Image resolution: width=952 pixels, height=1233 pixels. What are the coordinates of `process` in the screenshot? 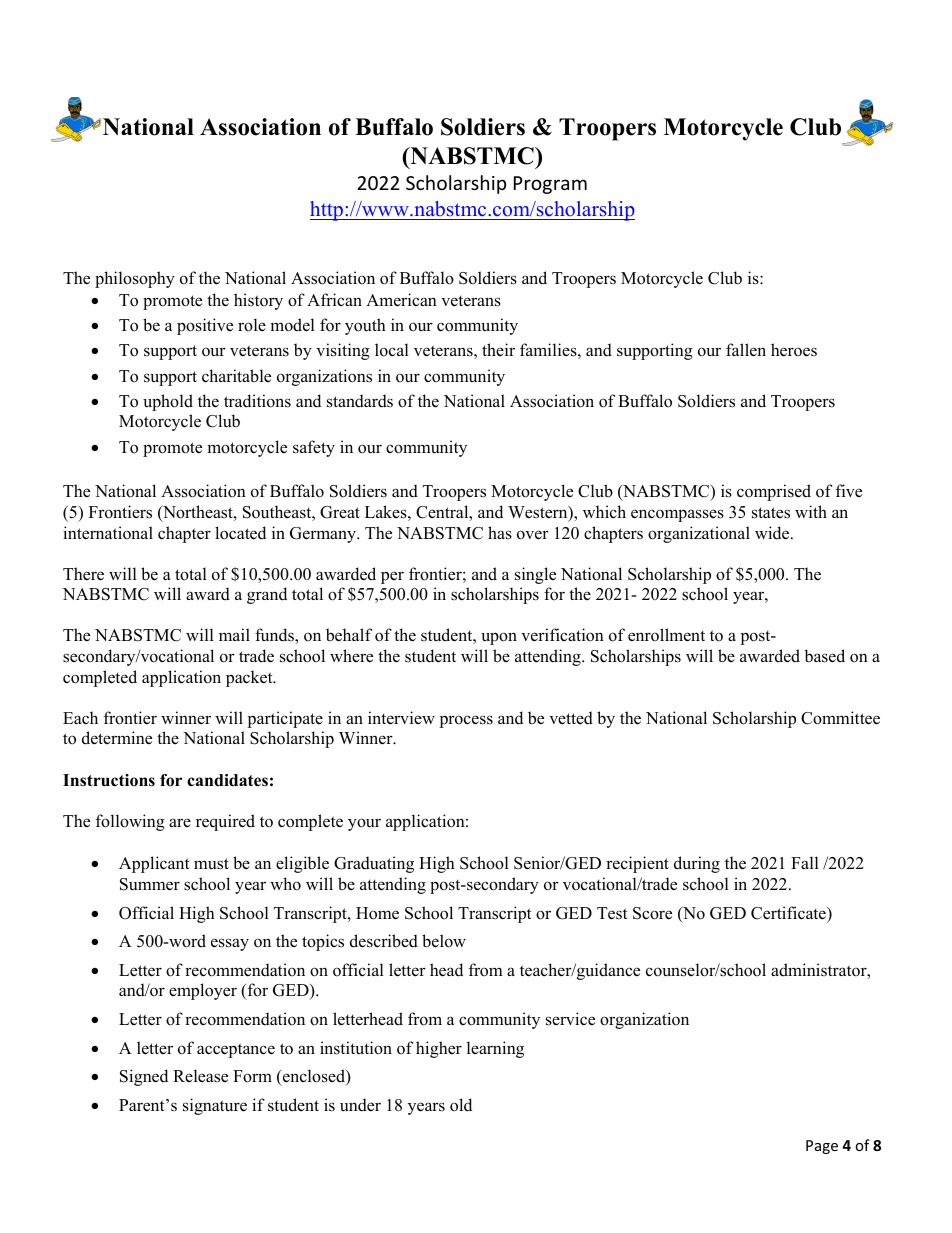 It's located at (466, 721).
